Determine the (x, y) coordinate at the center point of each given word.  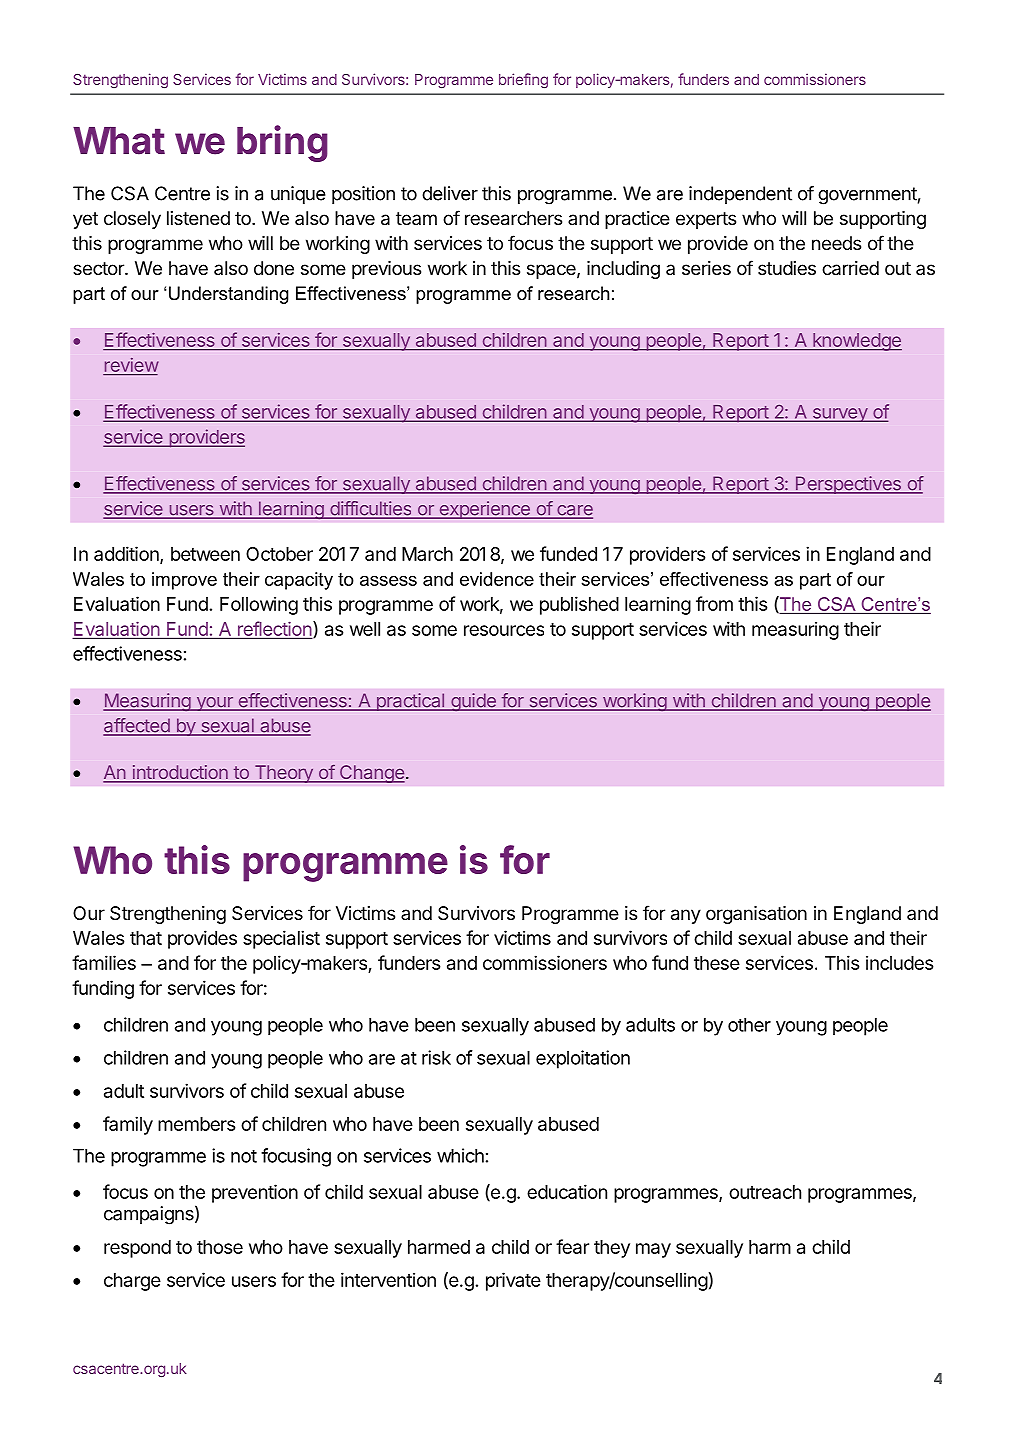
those (220, 1247)
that (146, 938)
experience (484, 510)
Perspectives (848, 485)
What (119, 141)
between (205, 554)
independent (740, 195)
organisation (756, 915)
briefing (523, 80)
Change (371, 774)
